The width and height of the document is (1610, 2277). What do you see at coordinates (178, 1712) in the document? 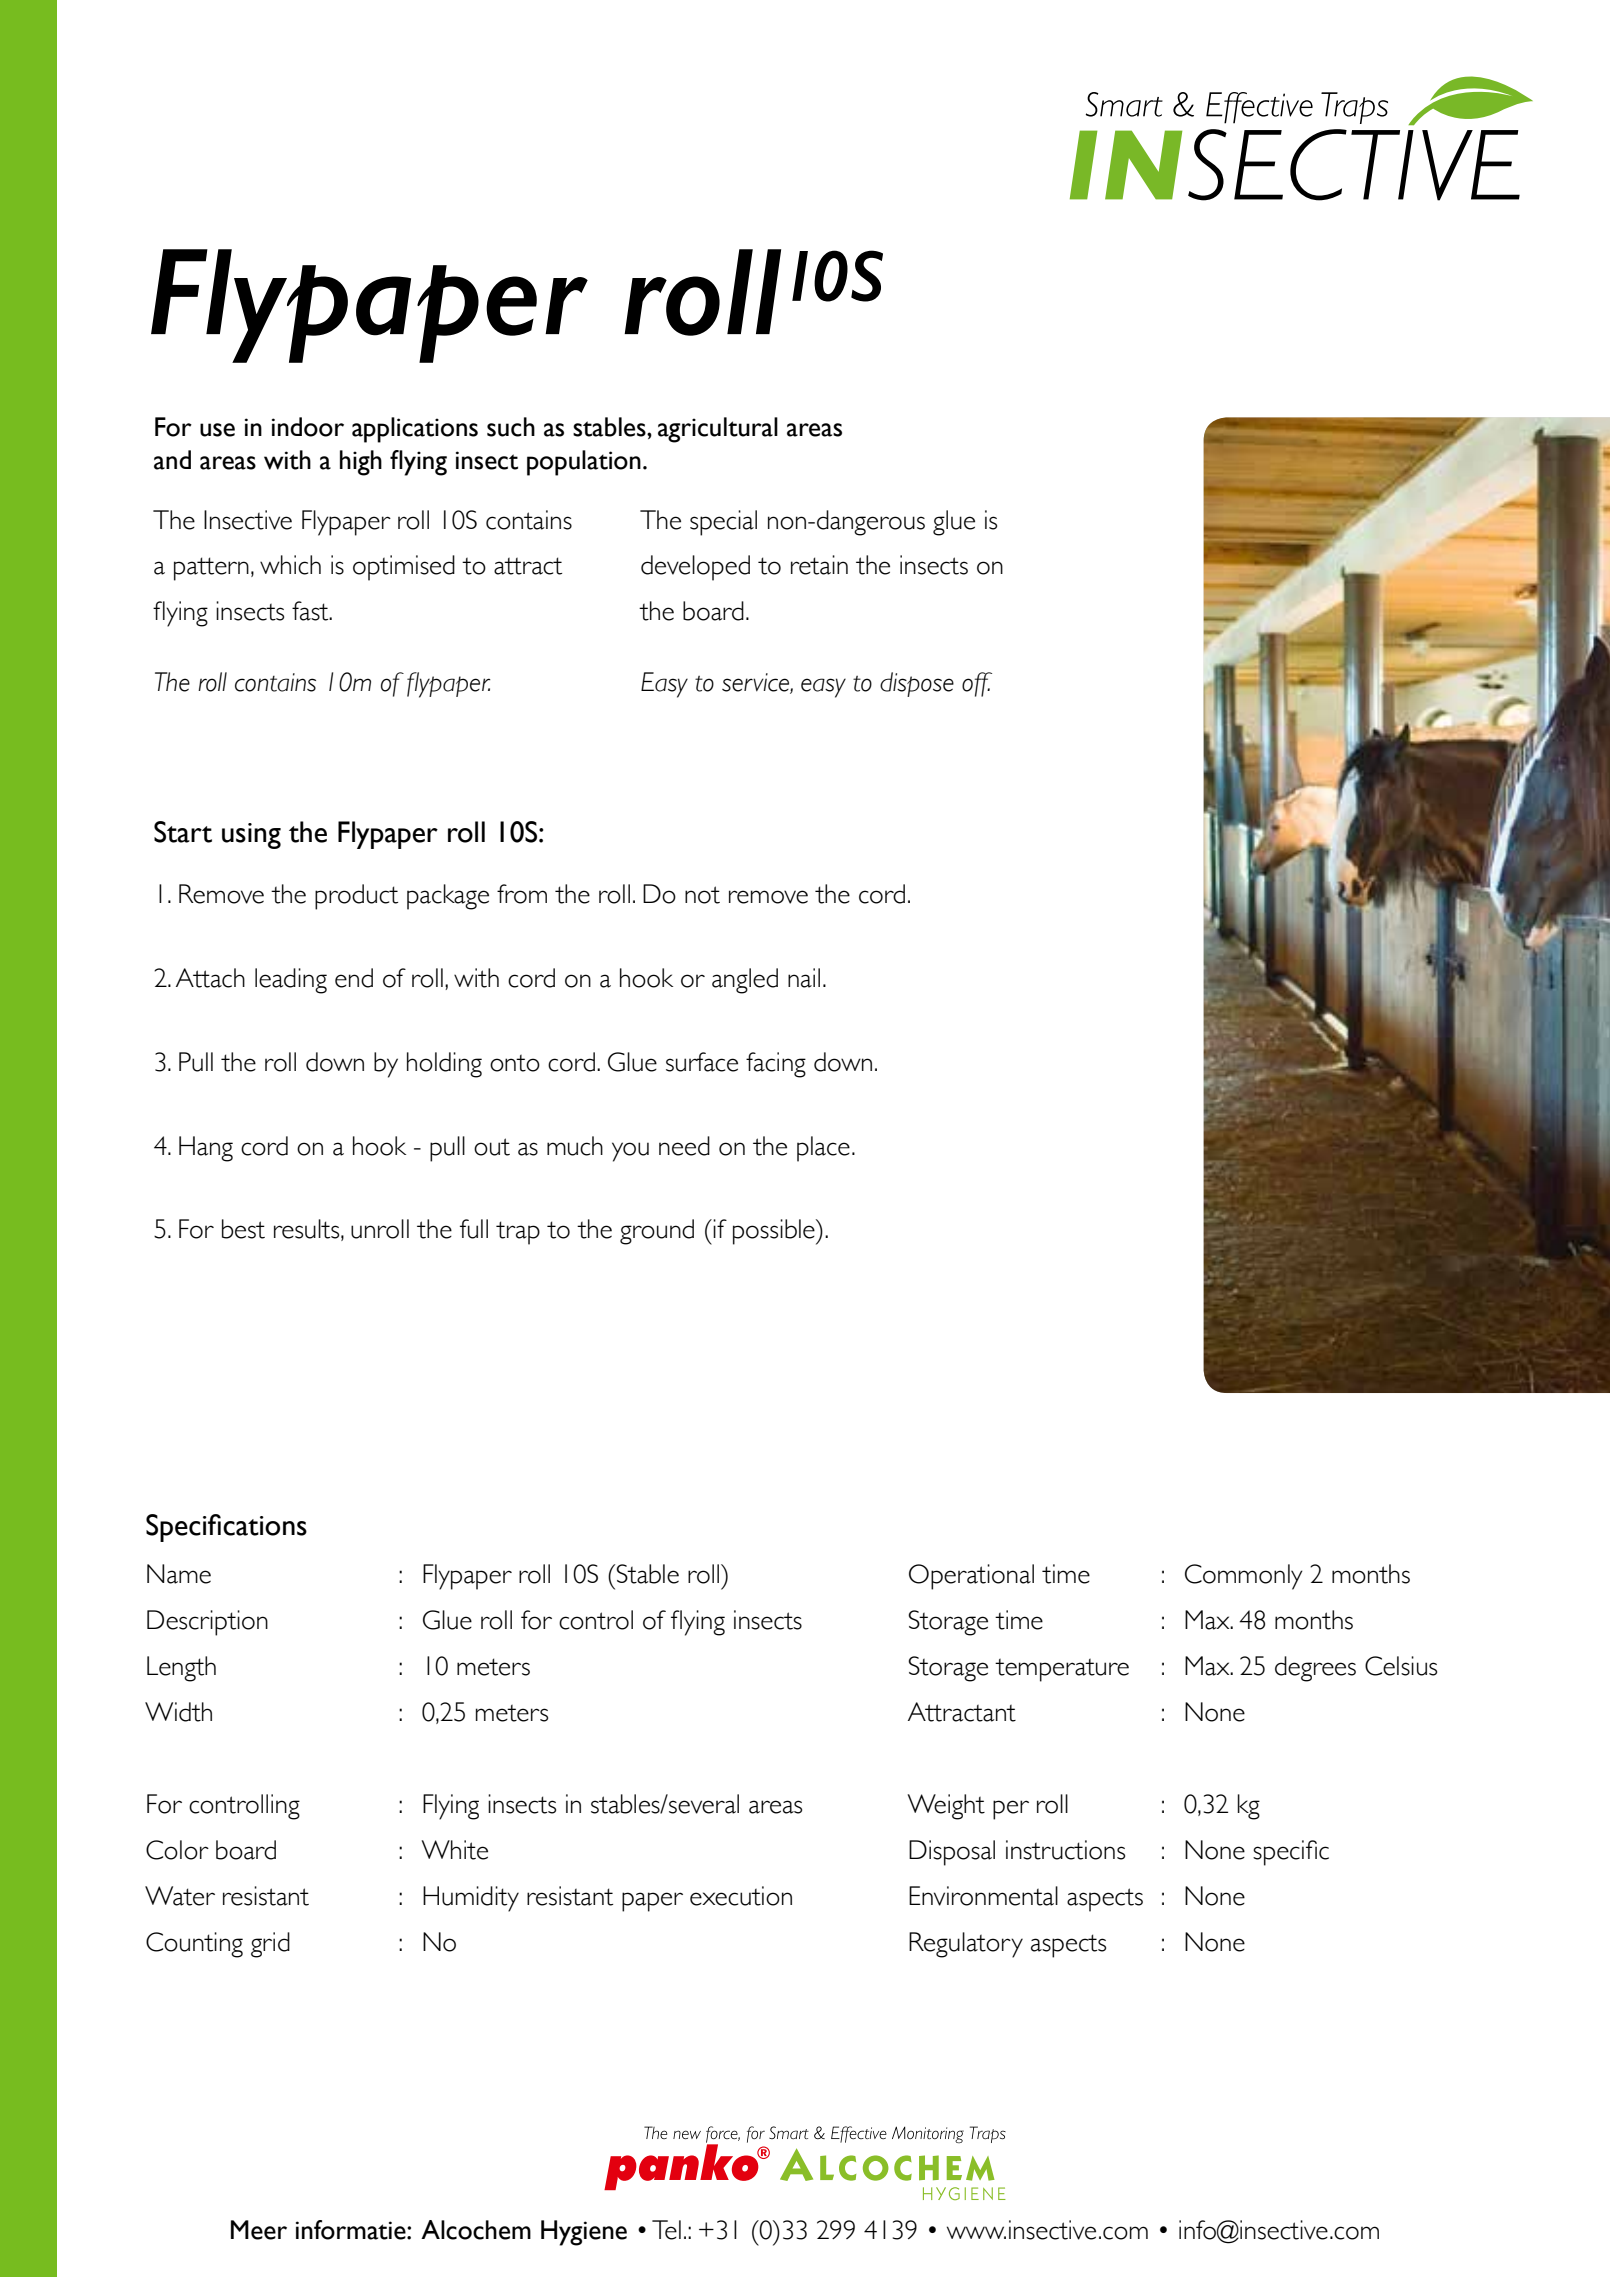
I see `Width` at bounding box center [178, 1712].
